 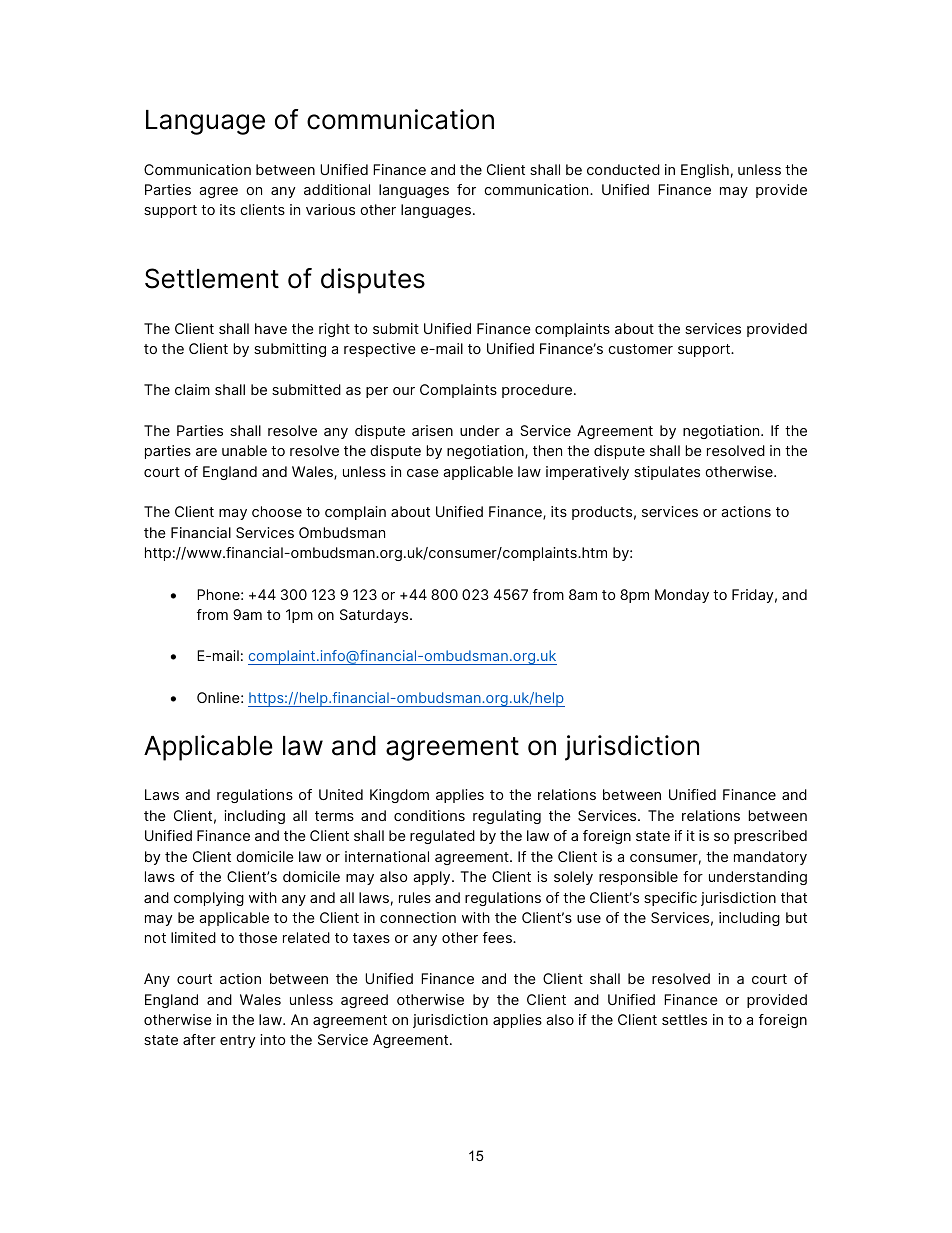 What do you see at coordinates (337, 189) in the image?
I see `additional` at bounding box center [337, 189].
